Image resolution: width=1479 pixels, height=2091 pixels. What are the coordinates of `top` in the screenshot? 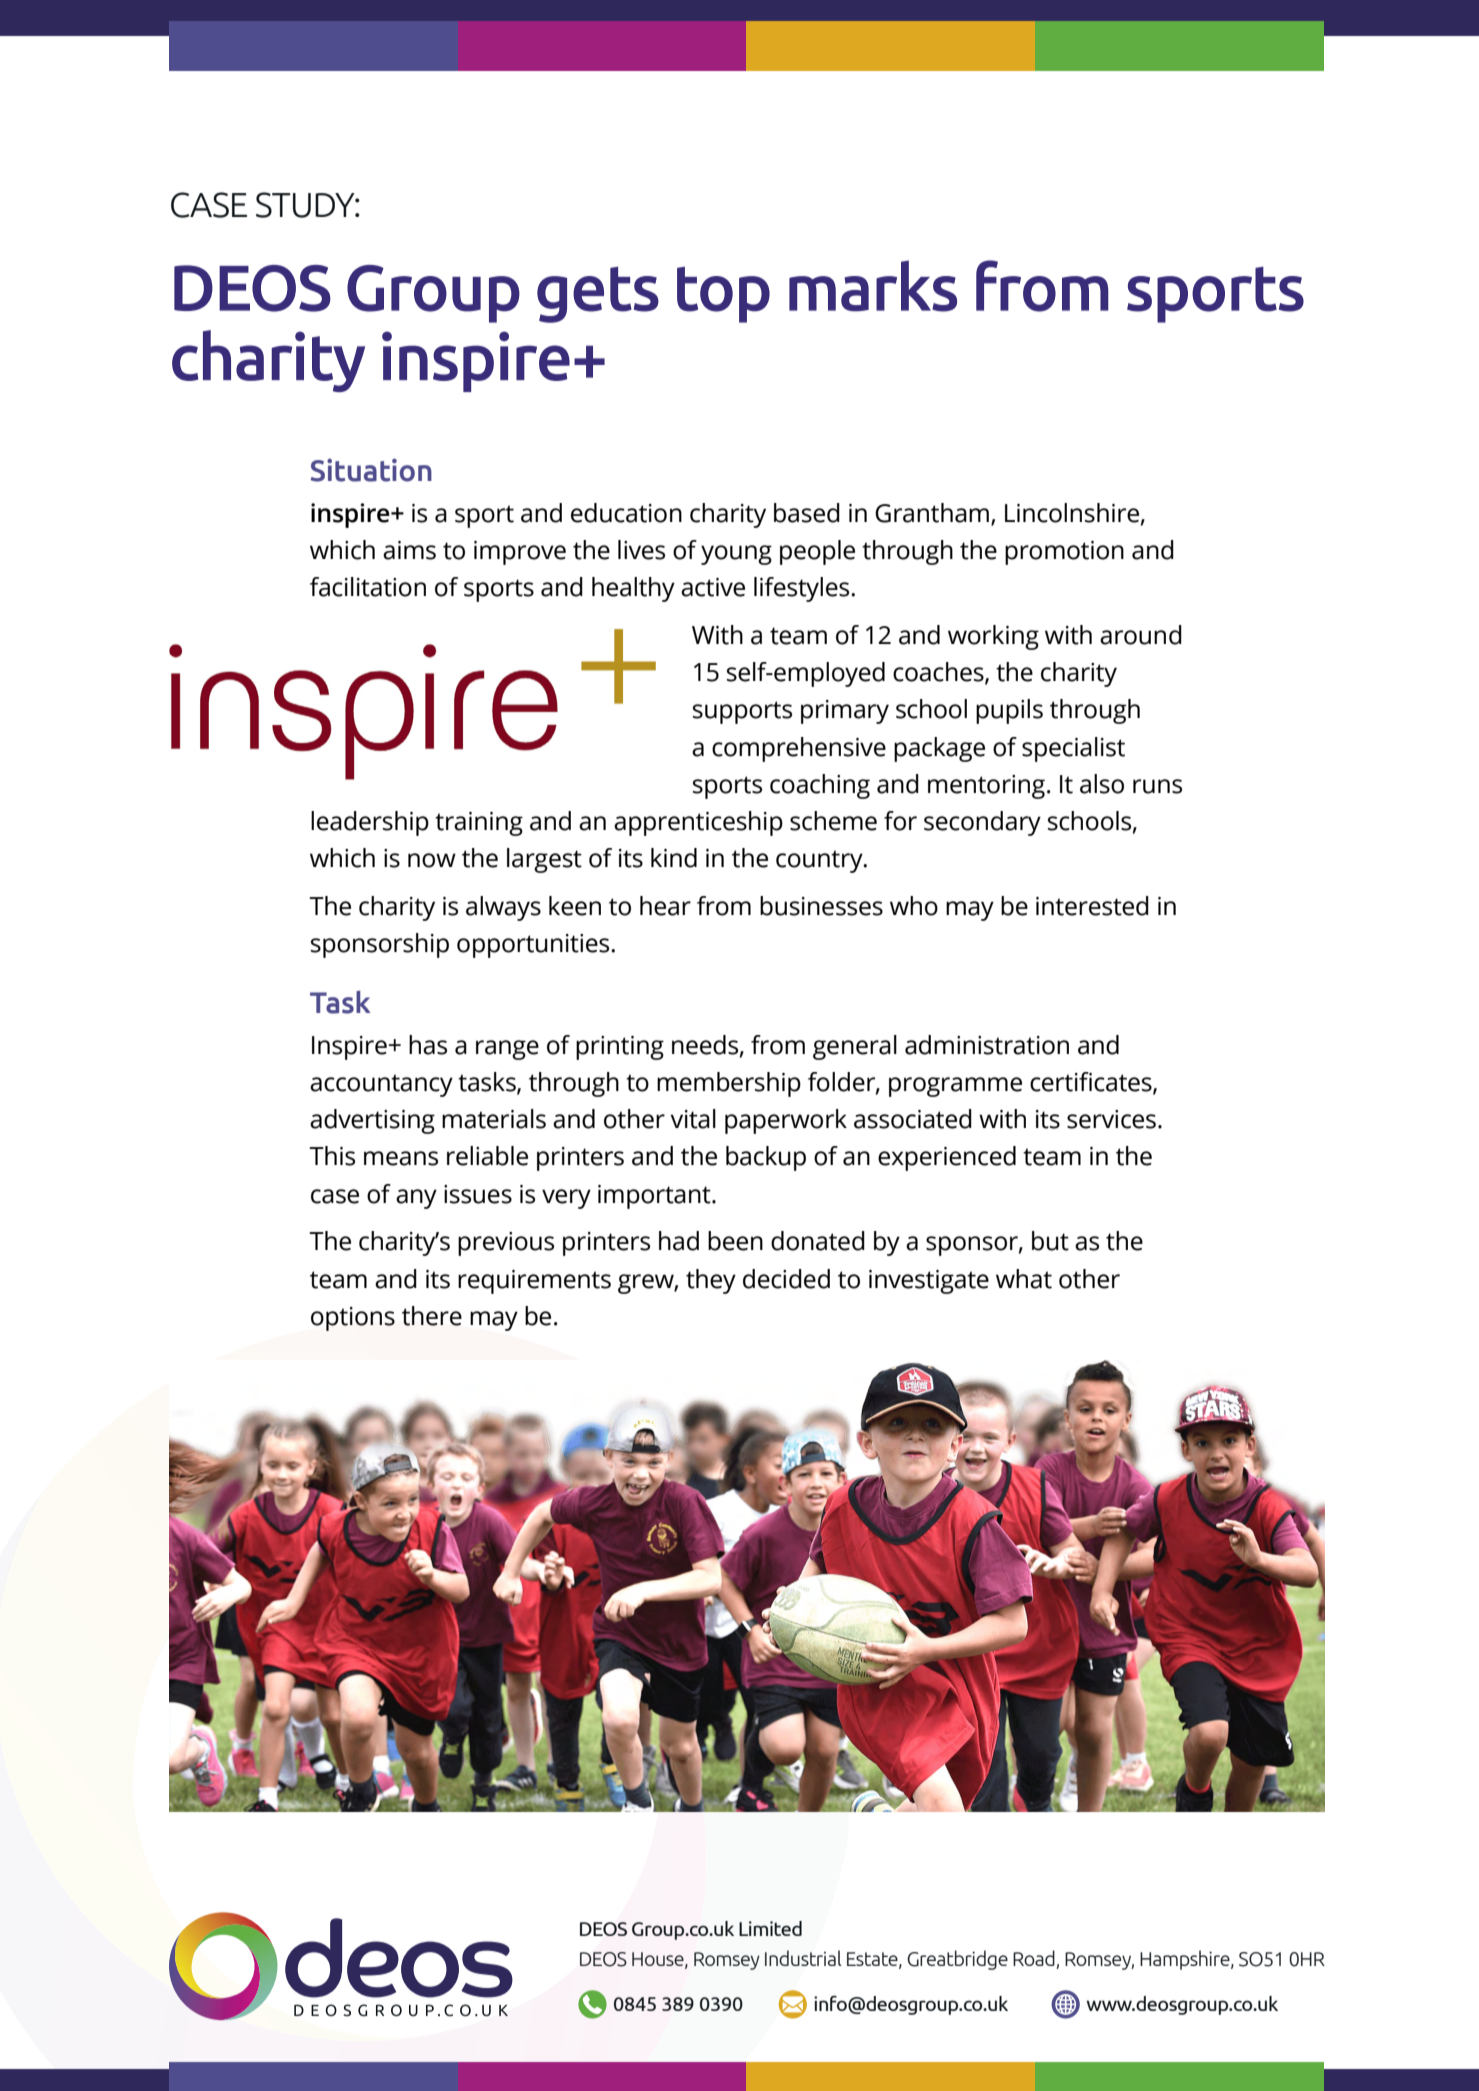 It's located at (723, 294).
